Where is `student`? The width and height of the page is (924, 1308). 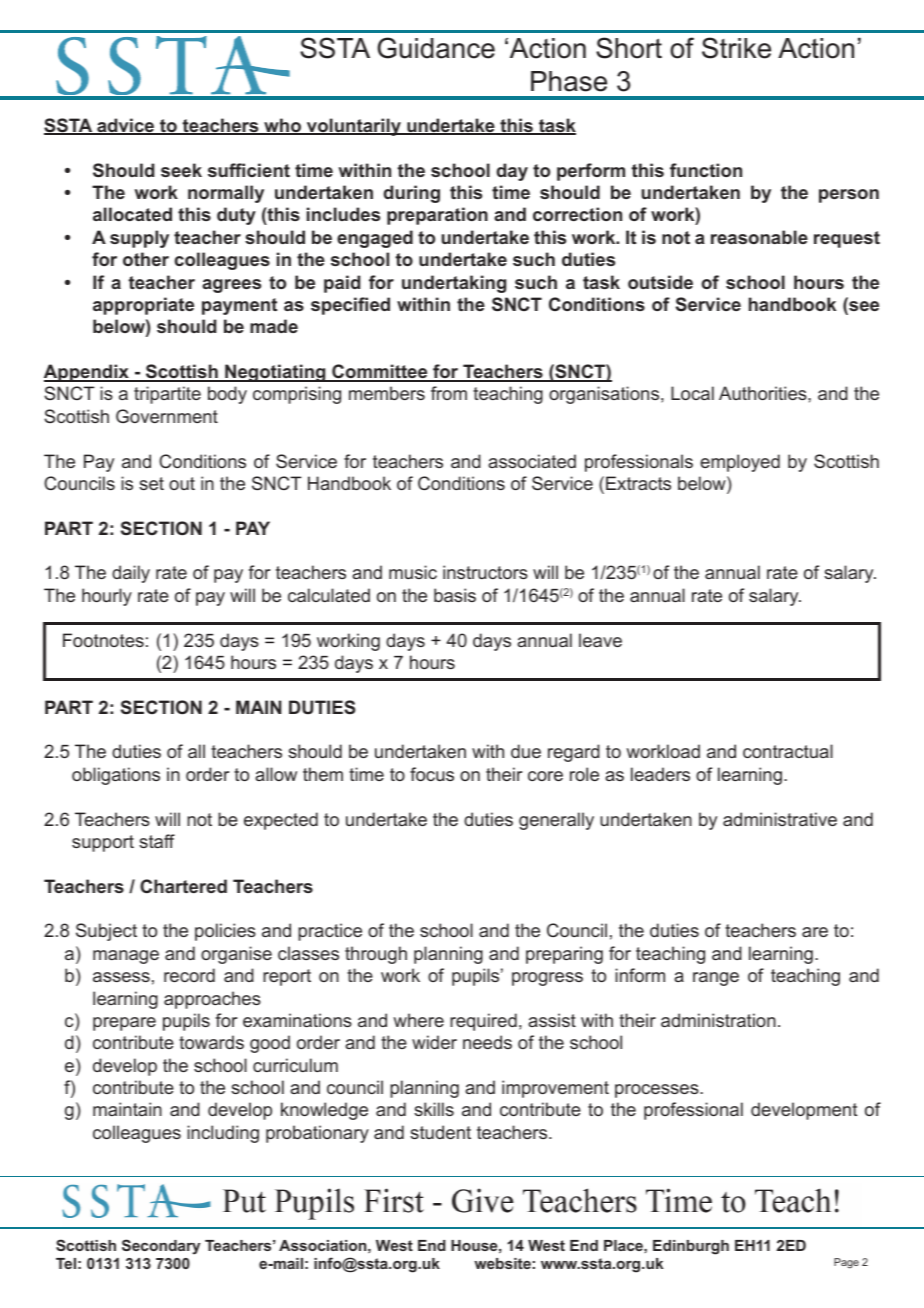 student is located at coordinates (440, 1132).
